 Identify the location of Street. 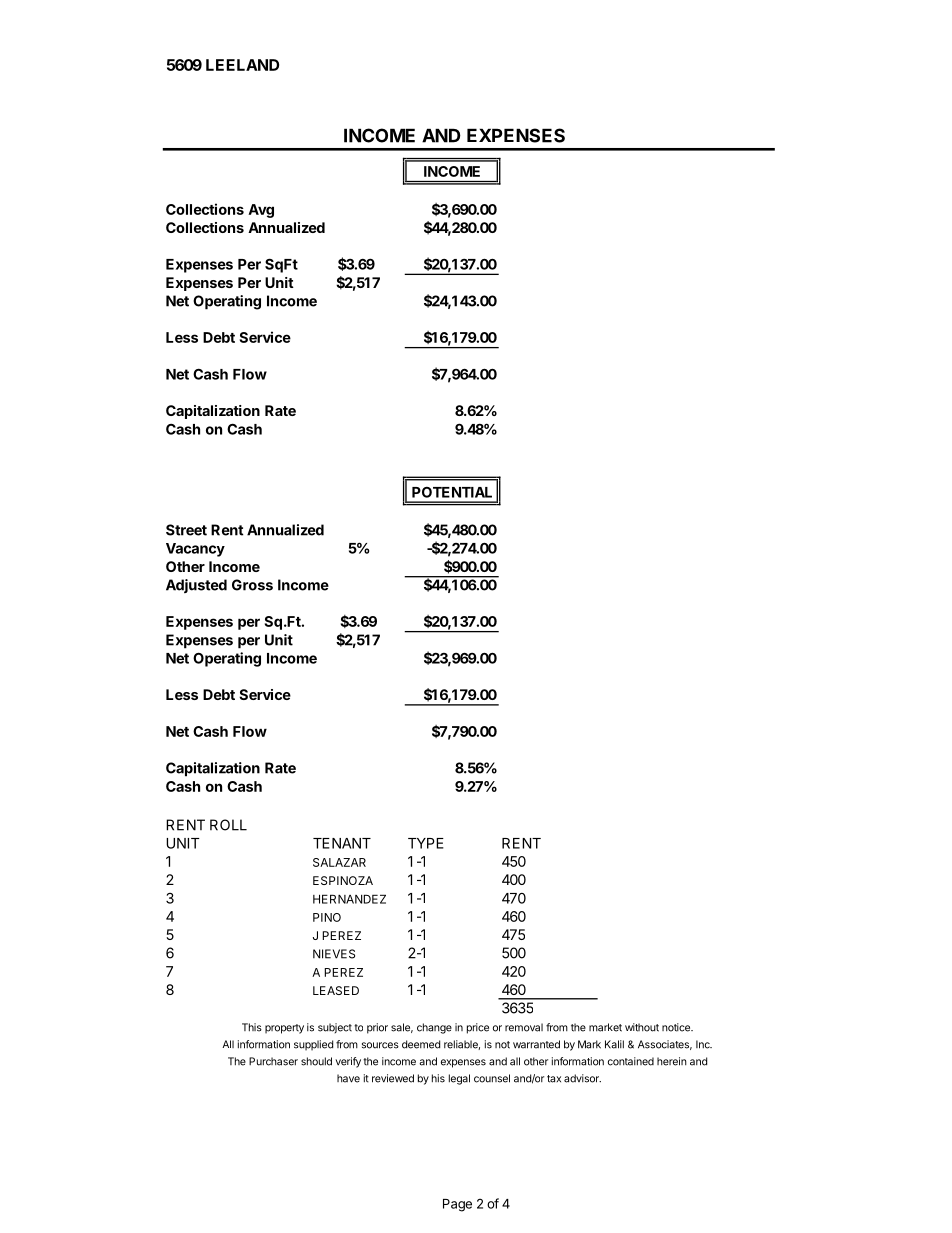
(186, 530).
